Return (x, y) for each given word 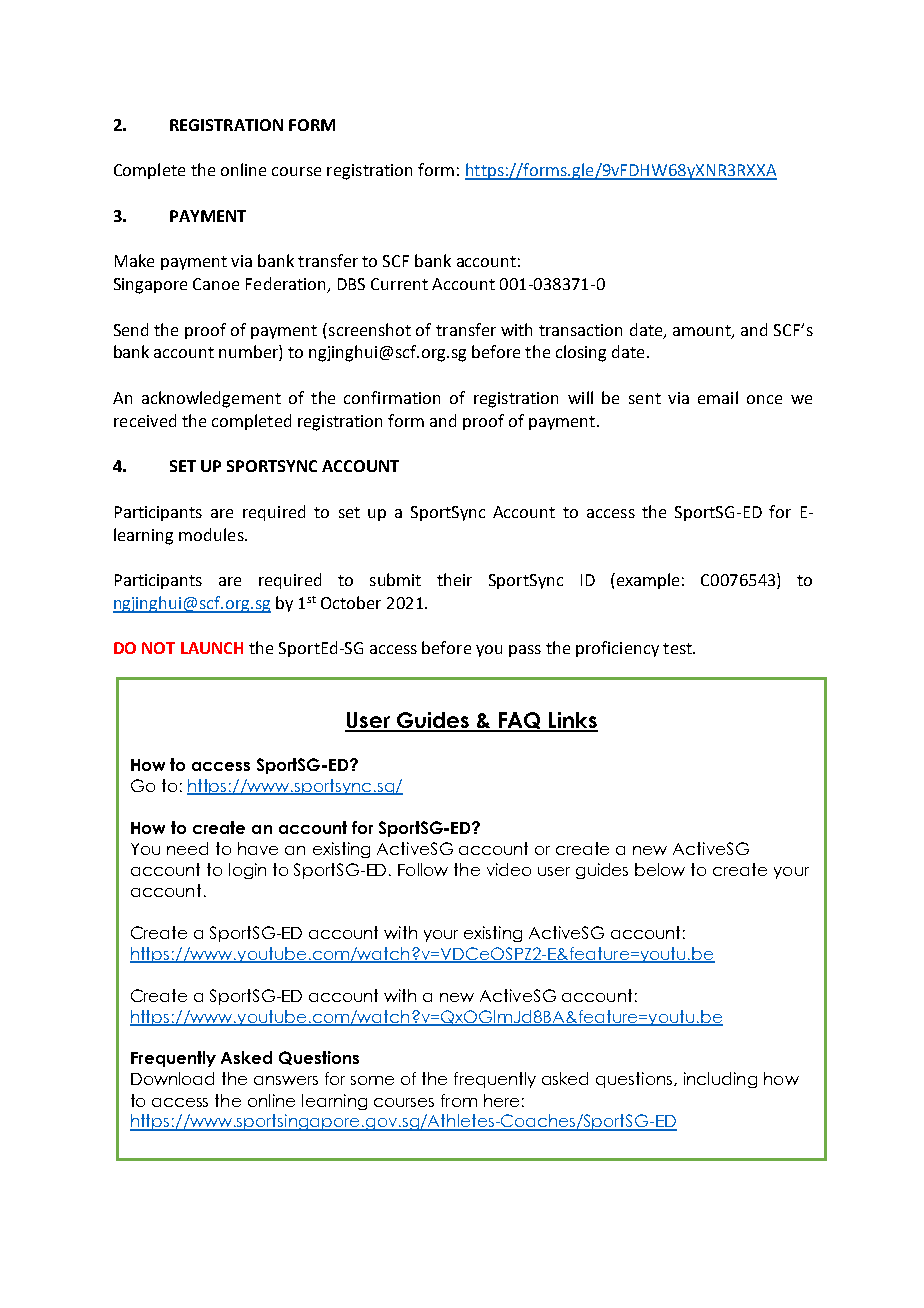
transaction (580, 330)
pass (525, 651)
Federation (287, 285)
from (459, 1100)
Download (172, 1078)
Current (399, 284)
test (678, 648)
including (720, 1080)
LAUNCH (212, 648)
